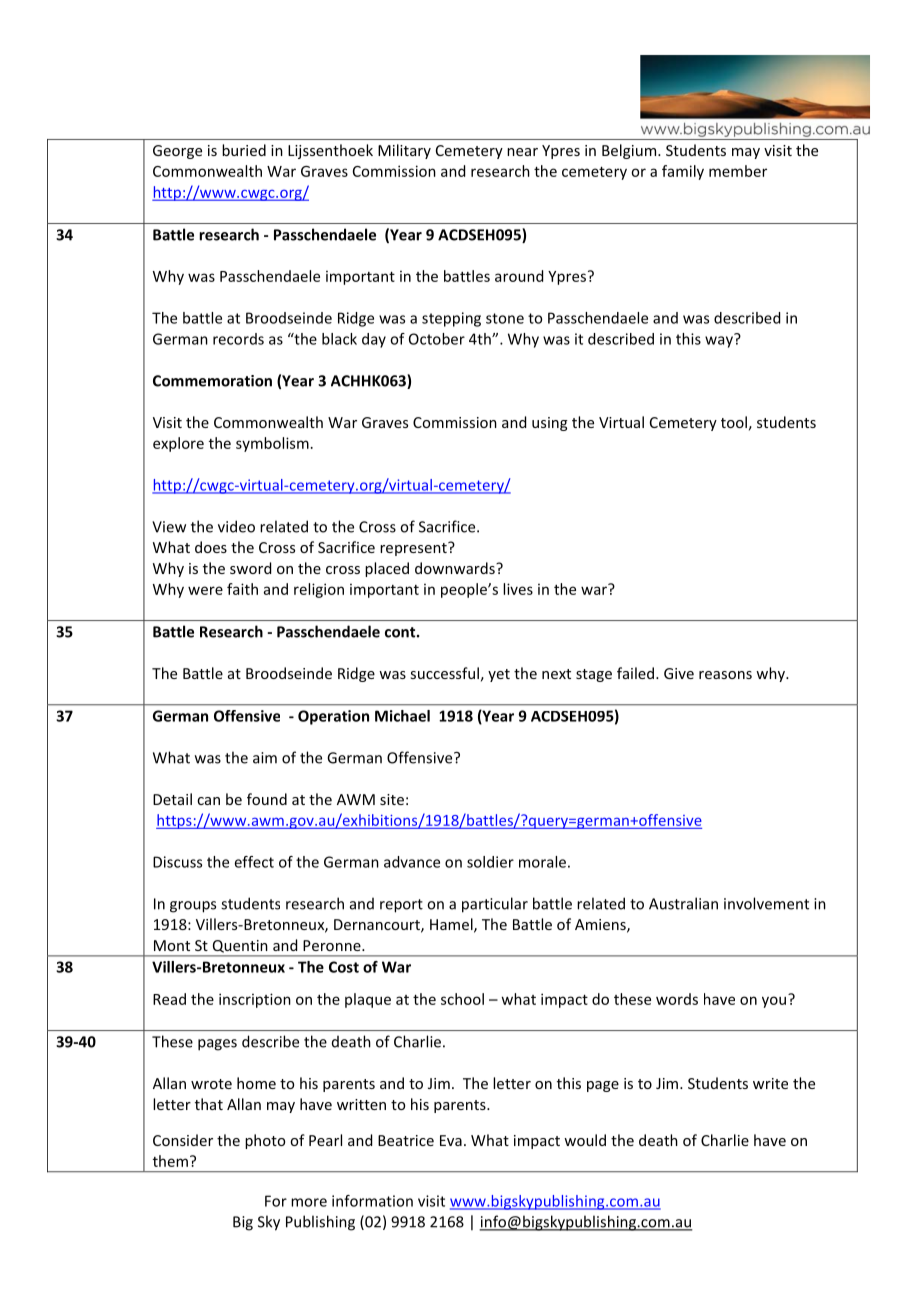 The image size is (924, 1308). I want to click on family, so click(683, 172).
